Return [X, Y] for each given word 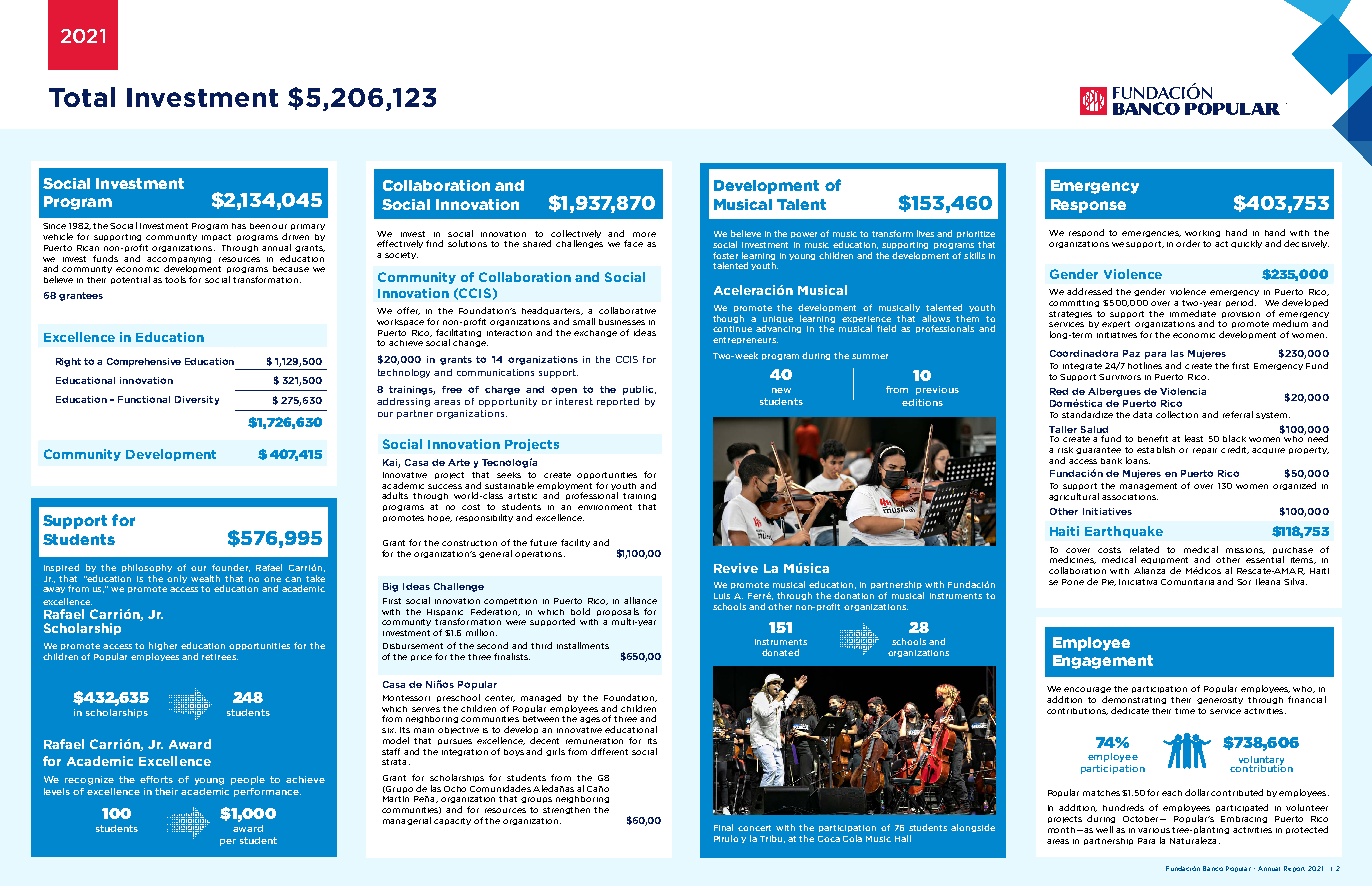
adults [395, 495]
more [644, 234]
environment [605, 507]
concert [754, 828]
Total [82, 97]
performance [267, 792]
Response [1088, 206]
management [1148, 486]
